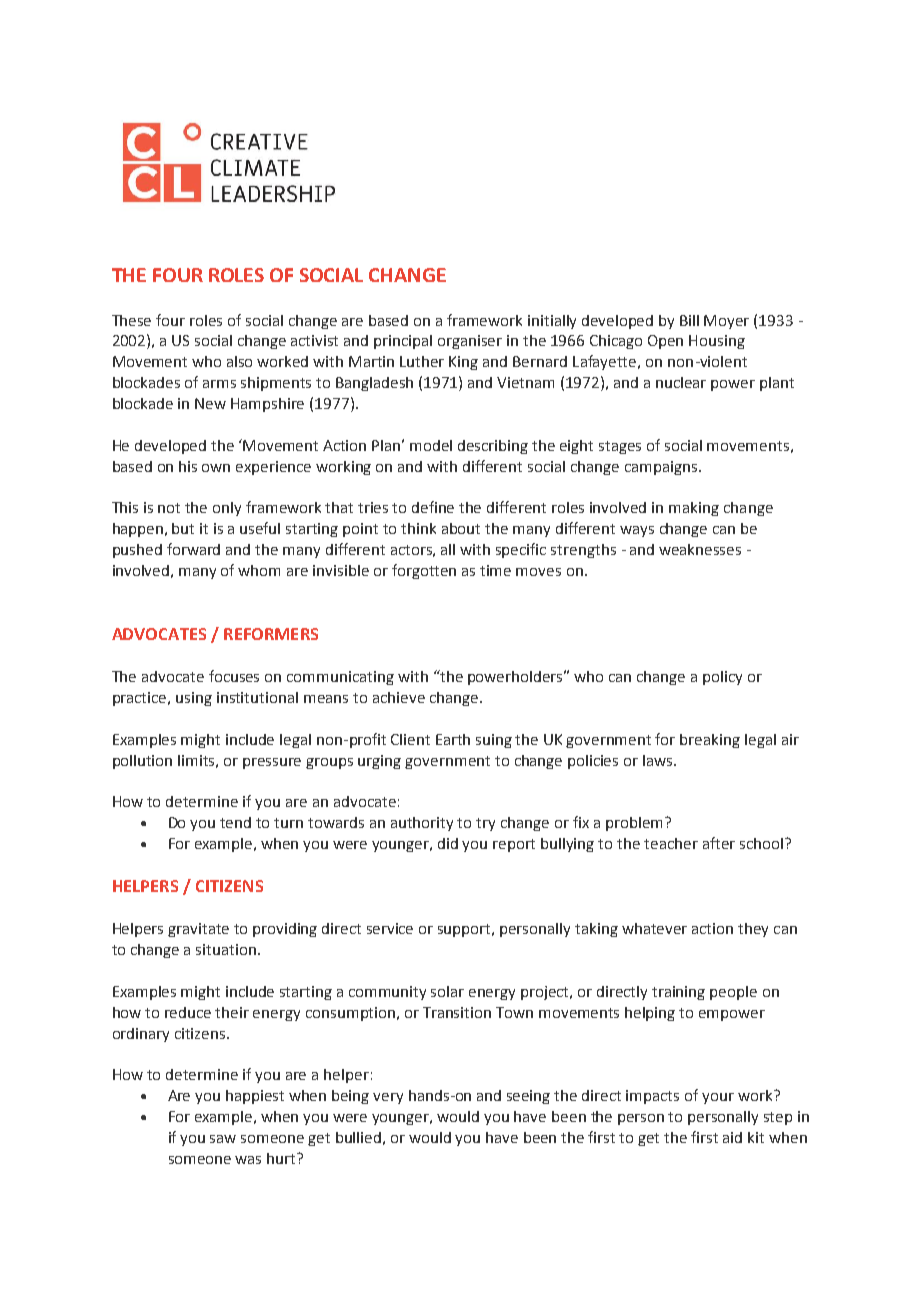 Image resolution: width=924 pixels, height=1308 pixels. Describe the element at coordinates (726, 322) in the screenshot. I see `Moyer` at that location.
